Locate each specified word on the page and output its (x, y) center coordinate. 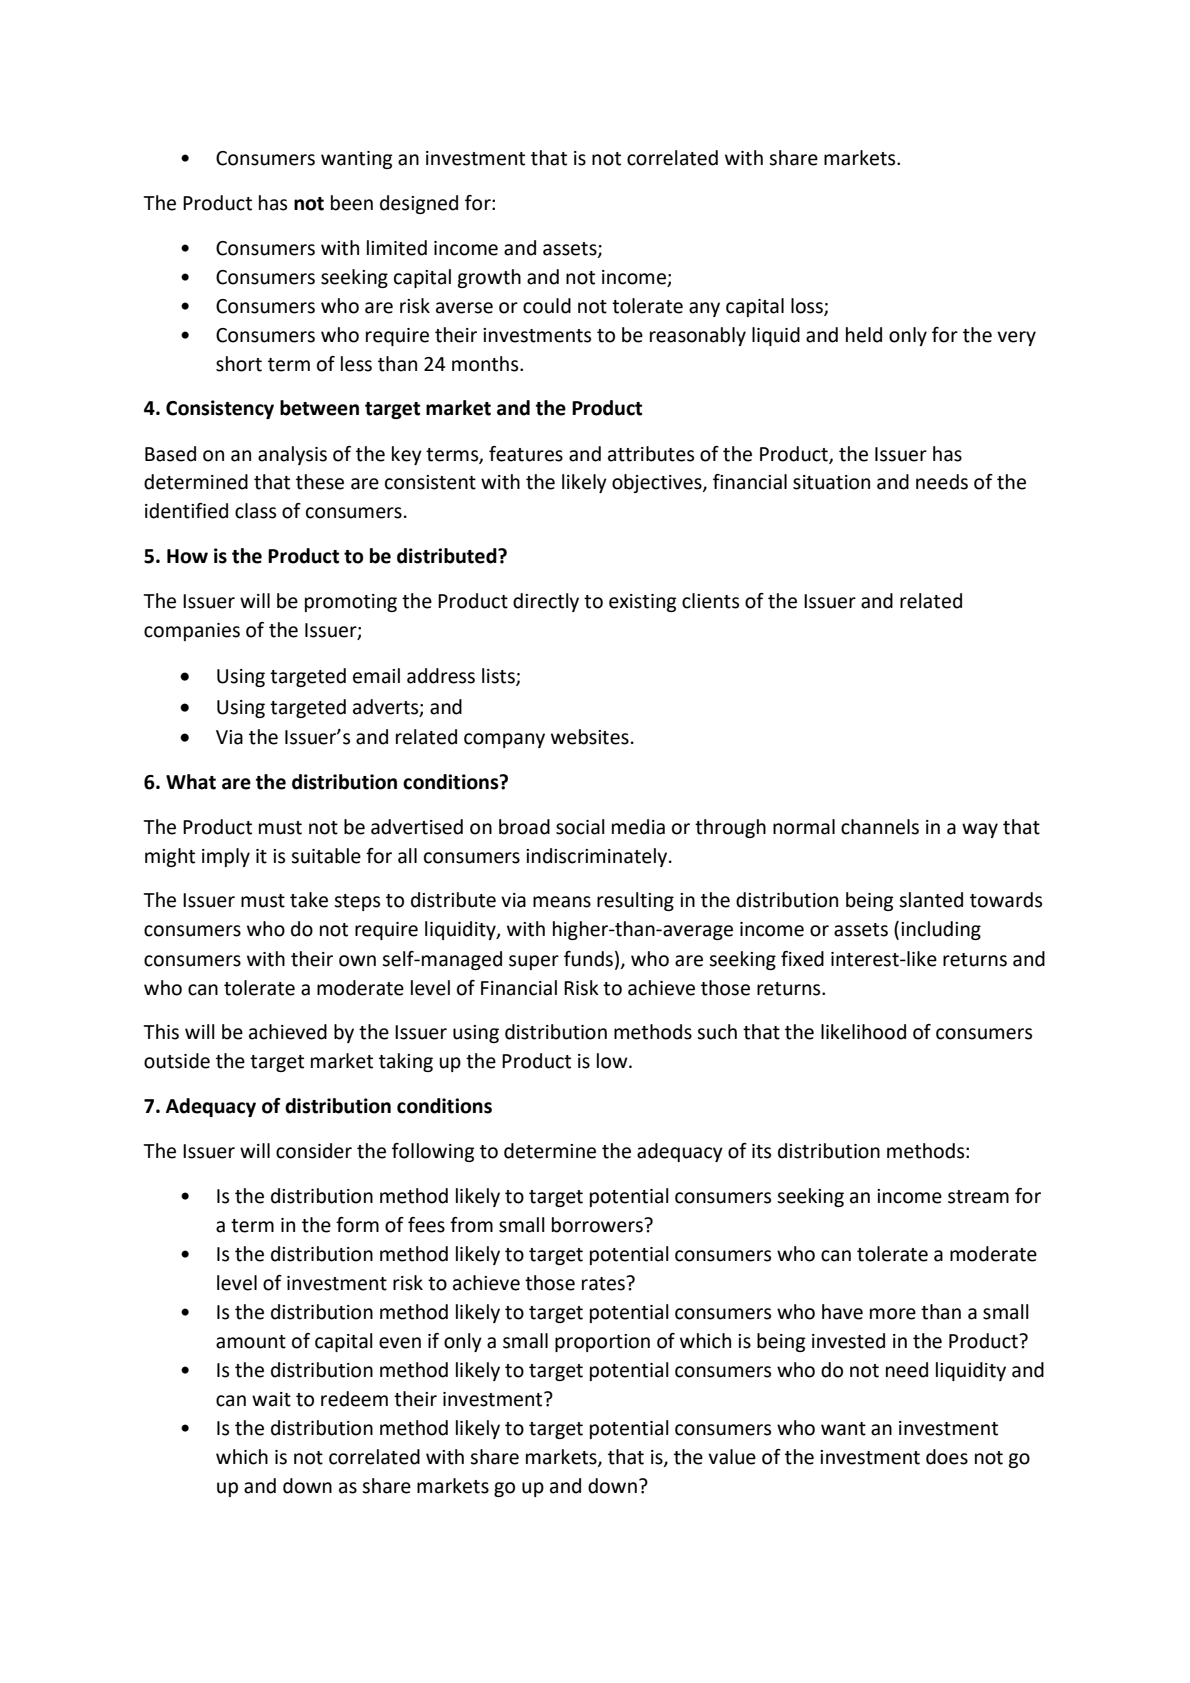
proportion (602, 1343)
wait (271, 1399)
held (864, 335)
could (547, 306)
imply (226, 857)
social (580, 827)
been (352, 203)
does (947, 1457)
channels (880, 827)
